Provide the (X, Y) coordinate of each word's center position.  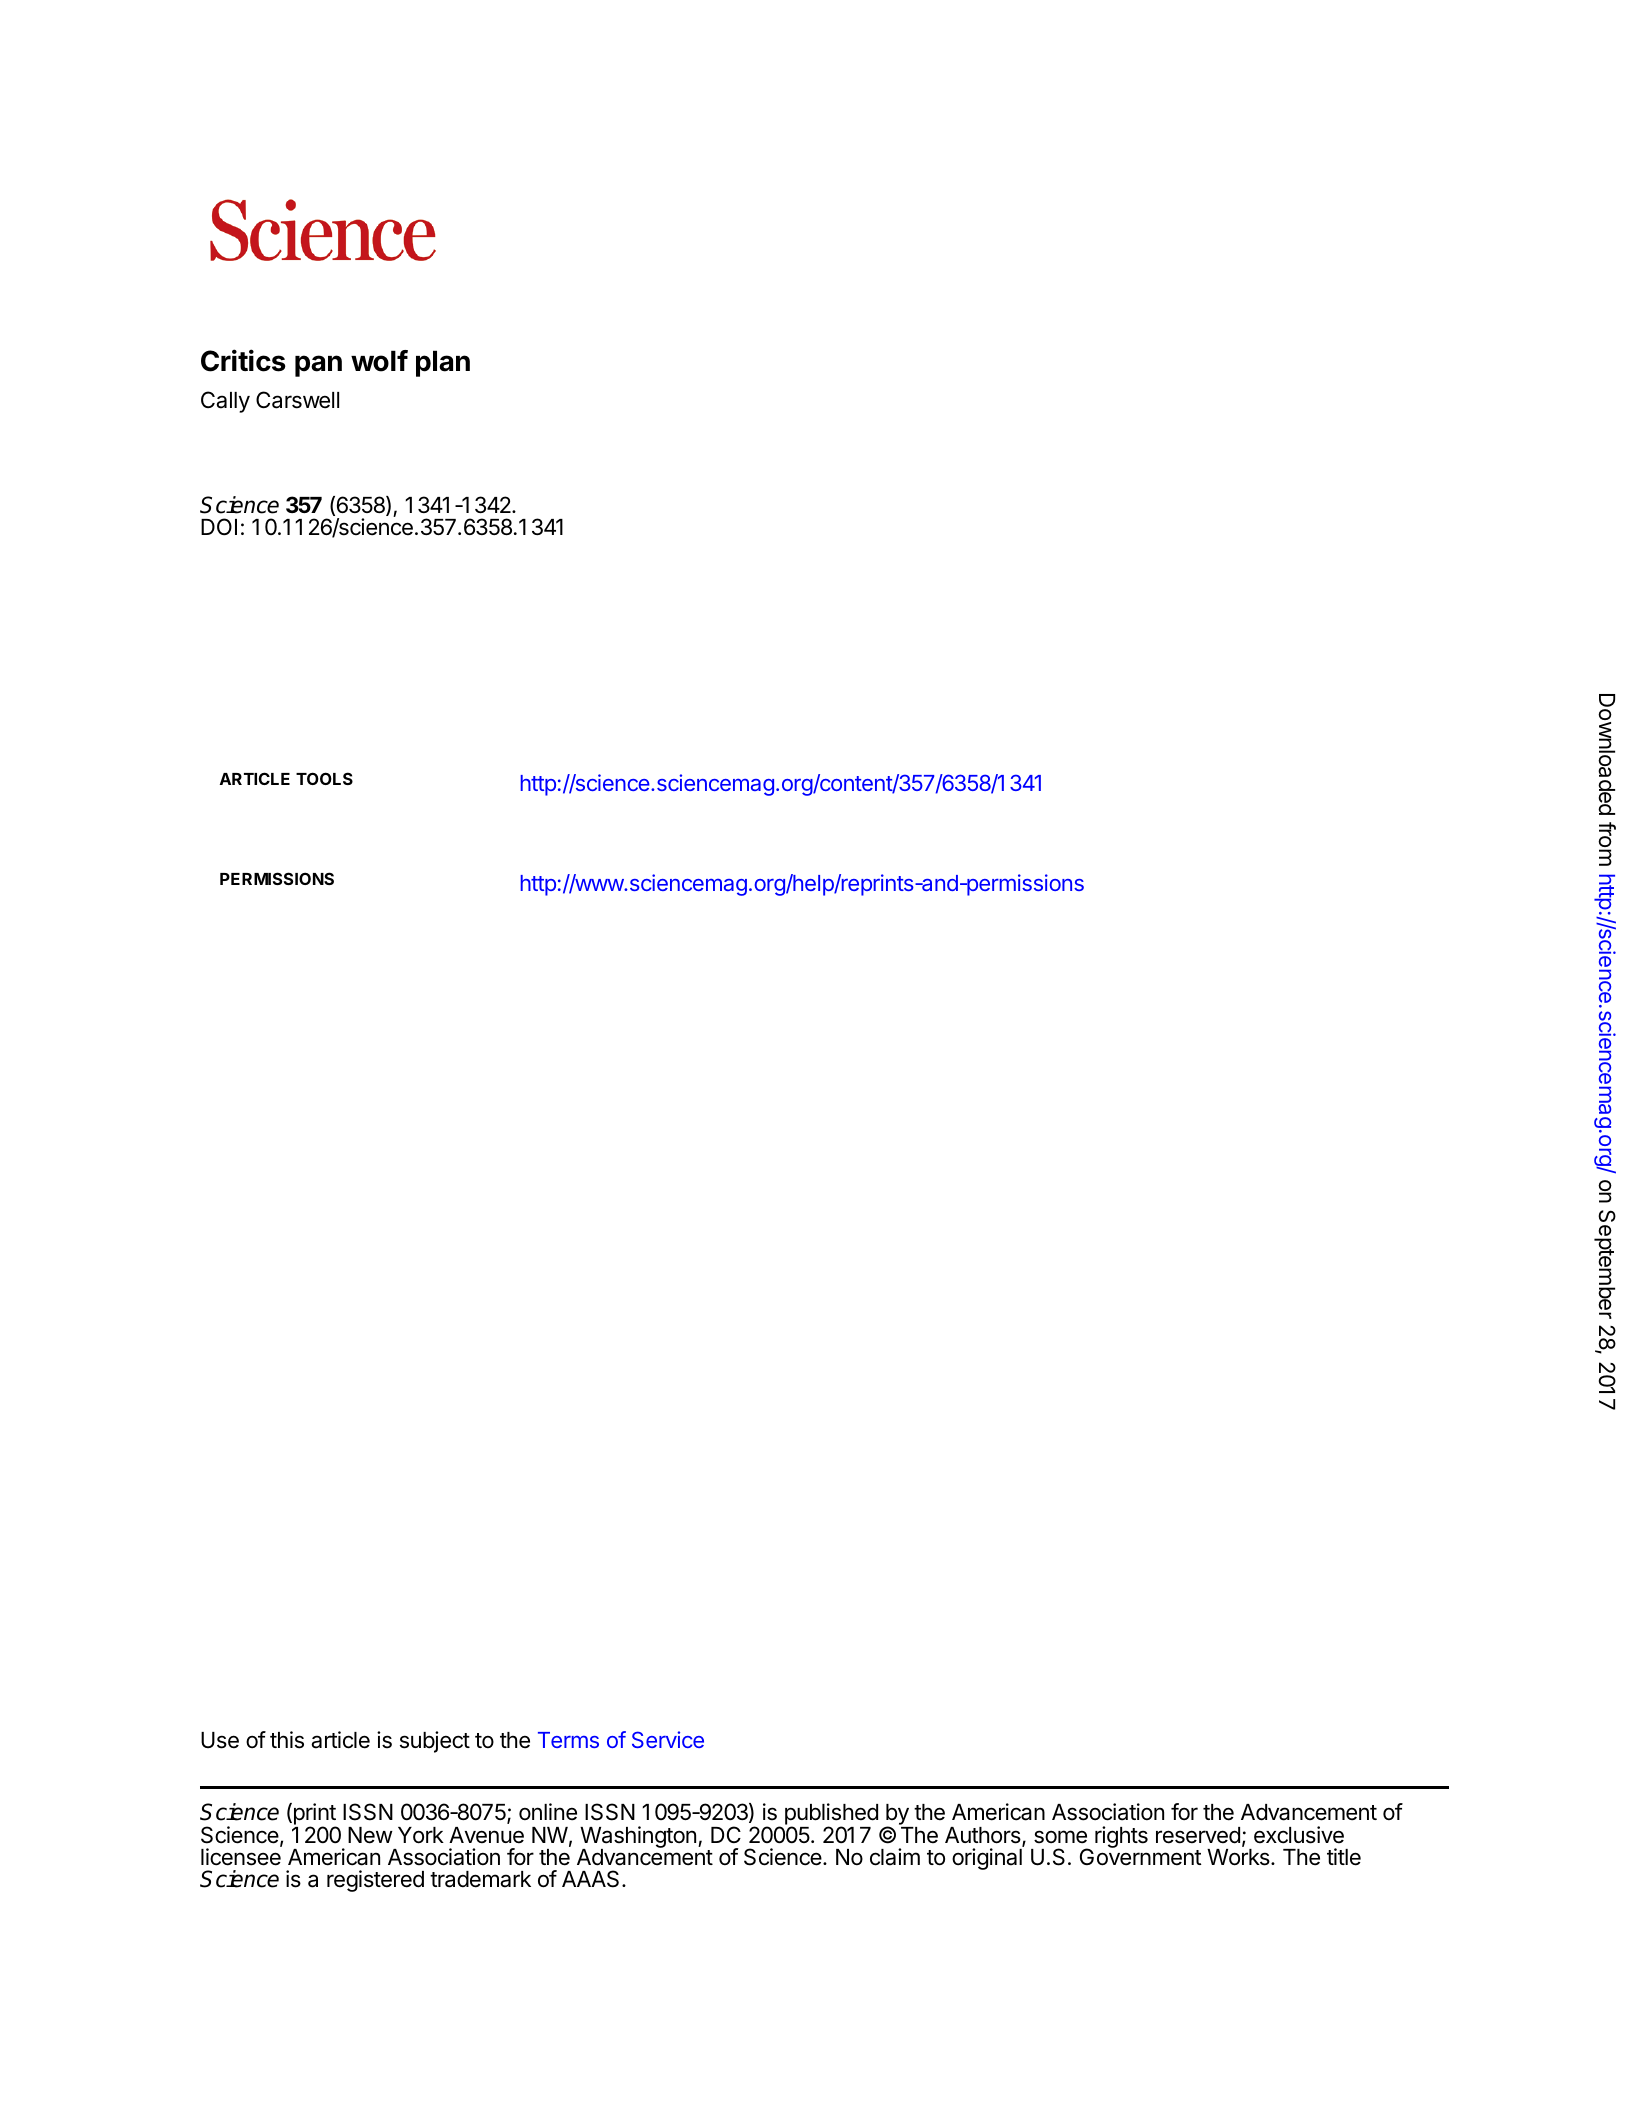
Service (668, 1739)
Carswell (297, 400)
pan (318, 366)
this (287, 1740)
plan (443, 363)
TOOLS (324, 778)
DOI (219, 526)
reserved (1198, 1835)
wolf (379, 361)
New (370, 1835)
